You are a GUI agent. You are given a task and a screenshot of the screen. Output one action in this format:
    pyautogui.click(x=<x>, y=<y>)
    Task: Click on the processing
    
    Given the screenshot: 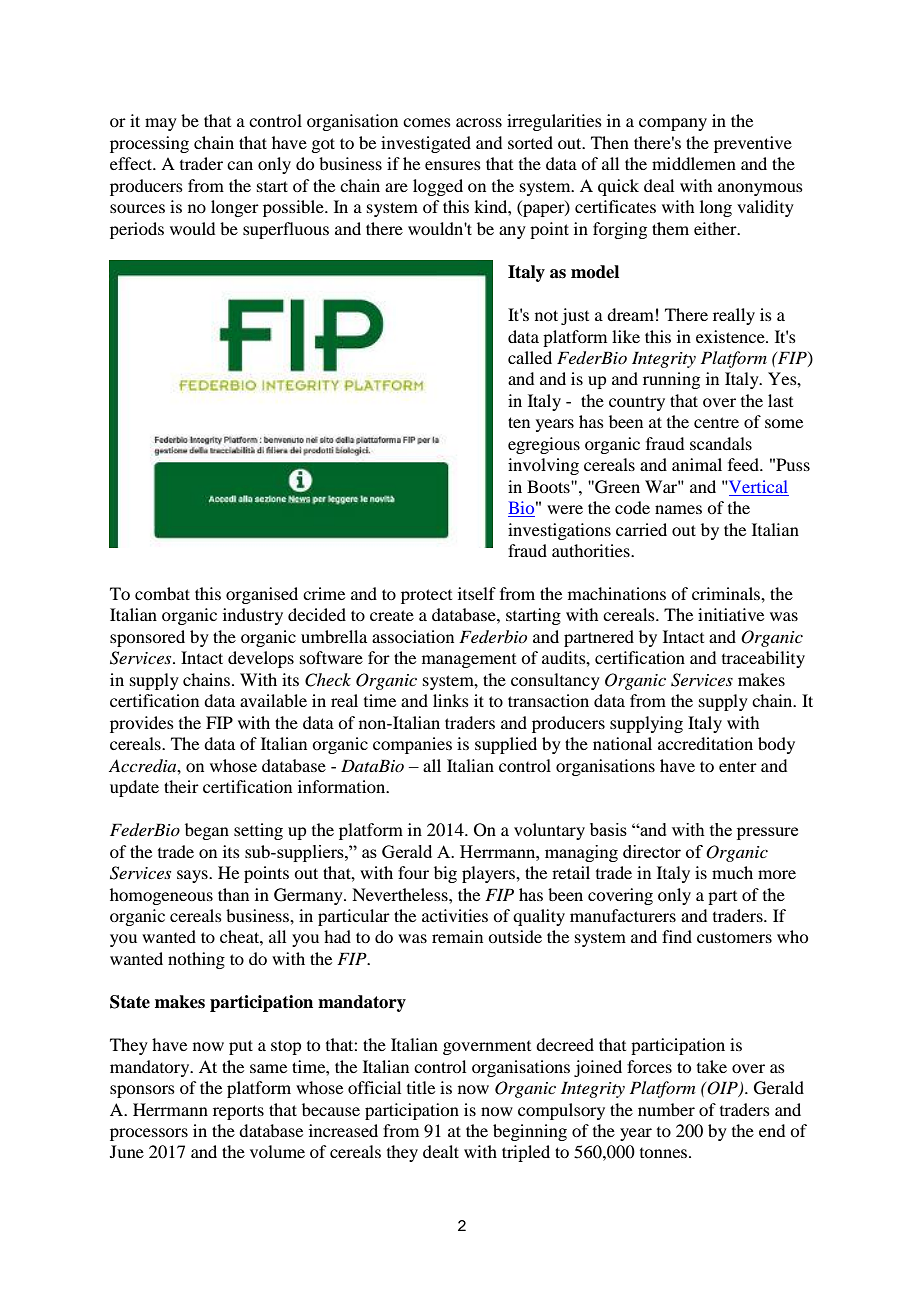 What is the action you would take?
    pyautogui.click(x=149, y=144)
